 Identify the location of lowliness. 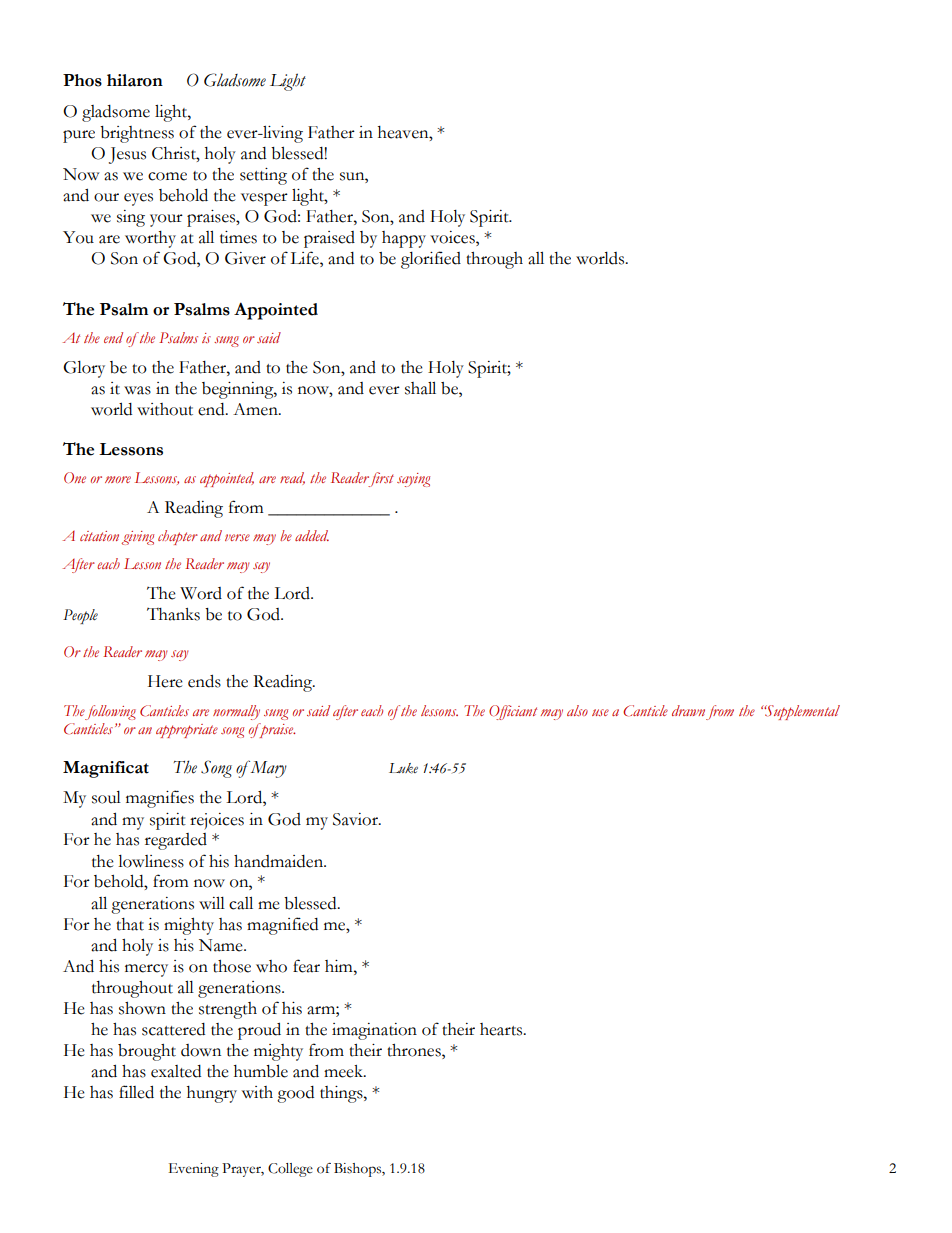
(151, 861).
